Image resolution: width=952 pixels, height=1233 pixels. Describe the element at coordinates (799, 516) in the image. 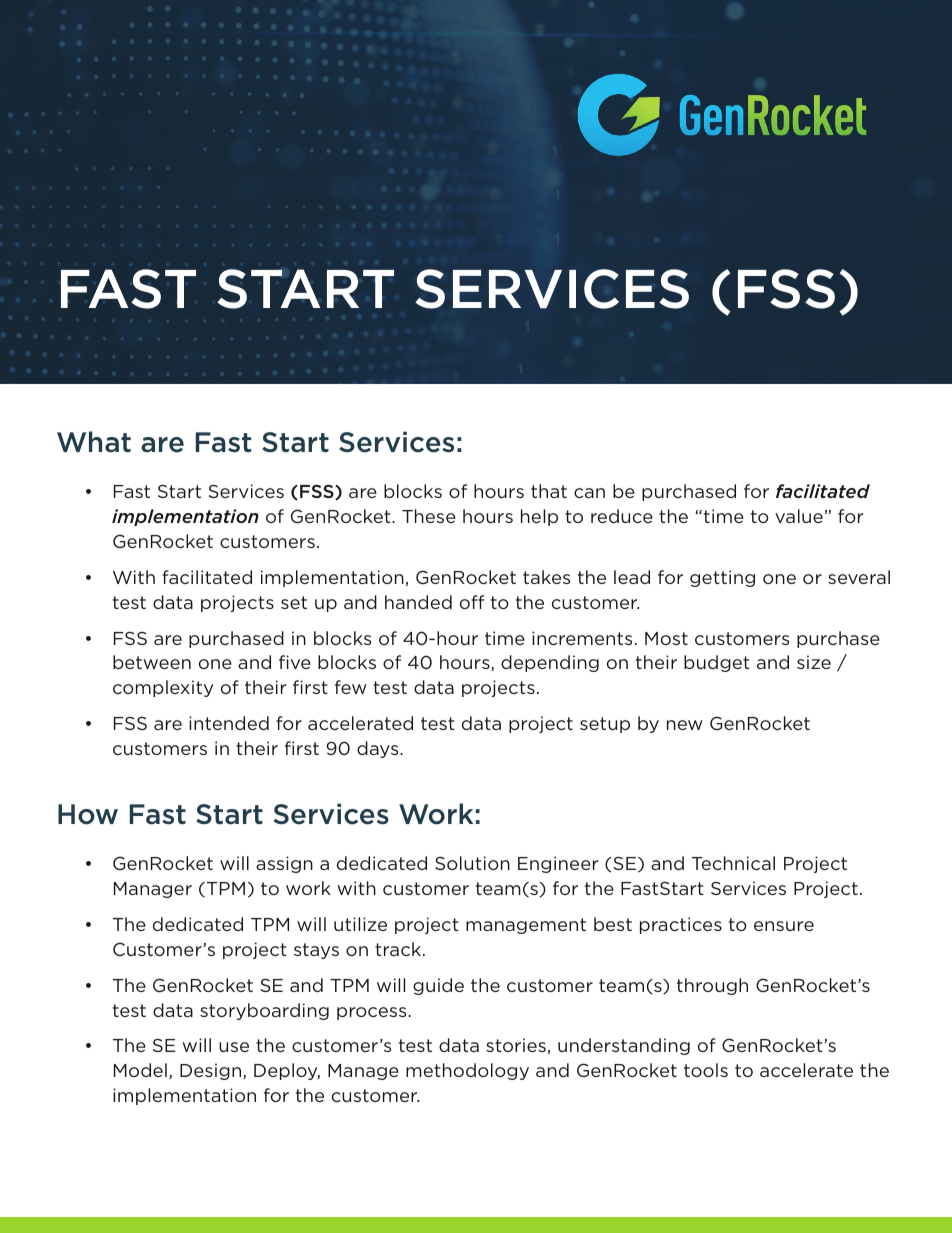

I see `value` at that location.
